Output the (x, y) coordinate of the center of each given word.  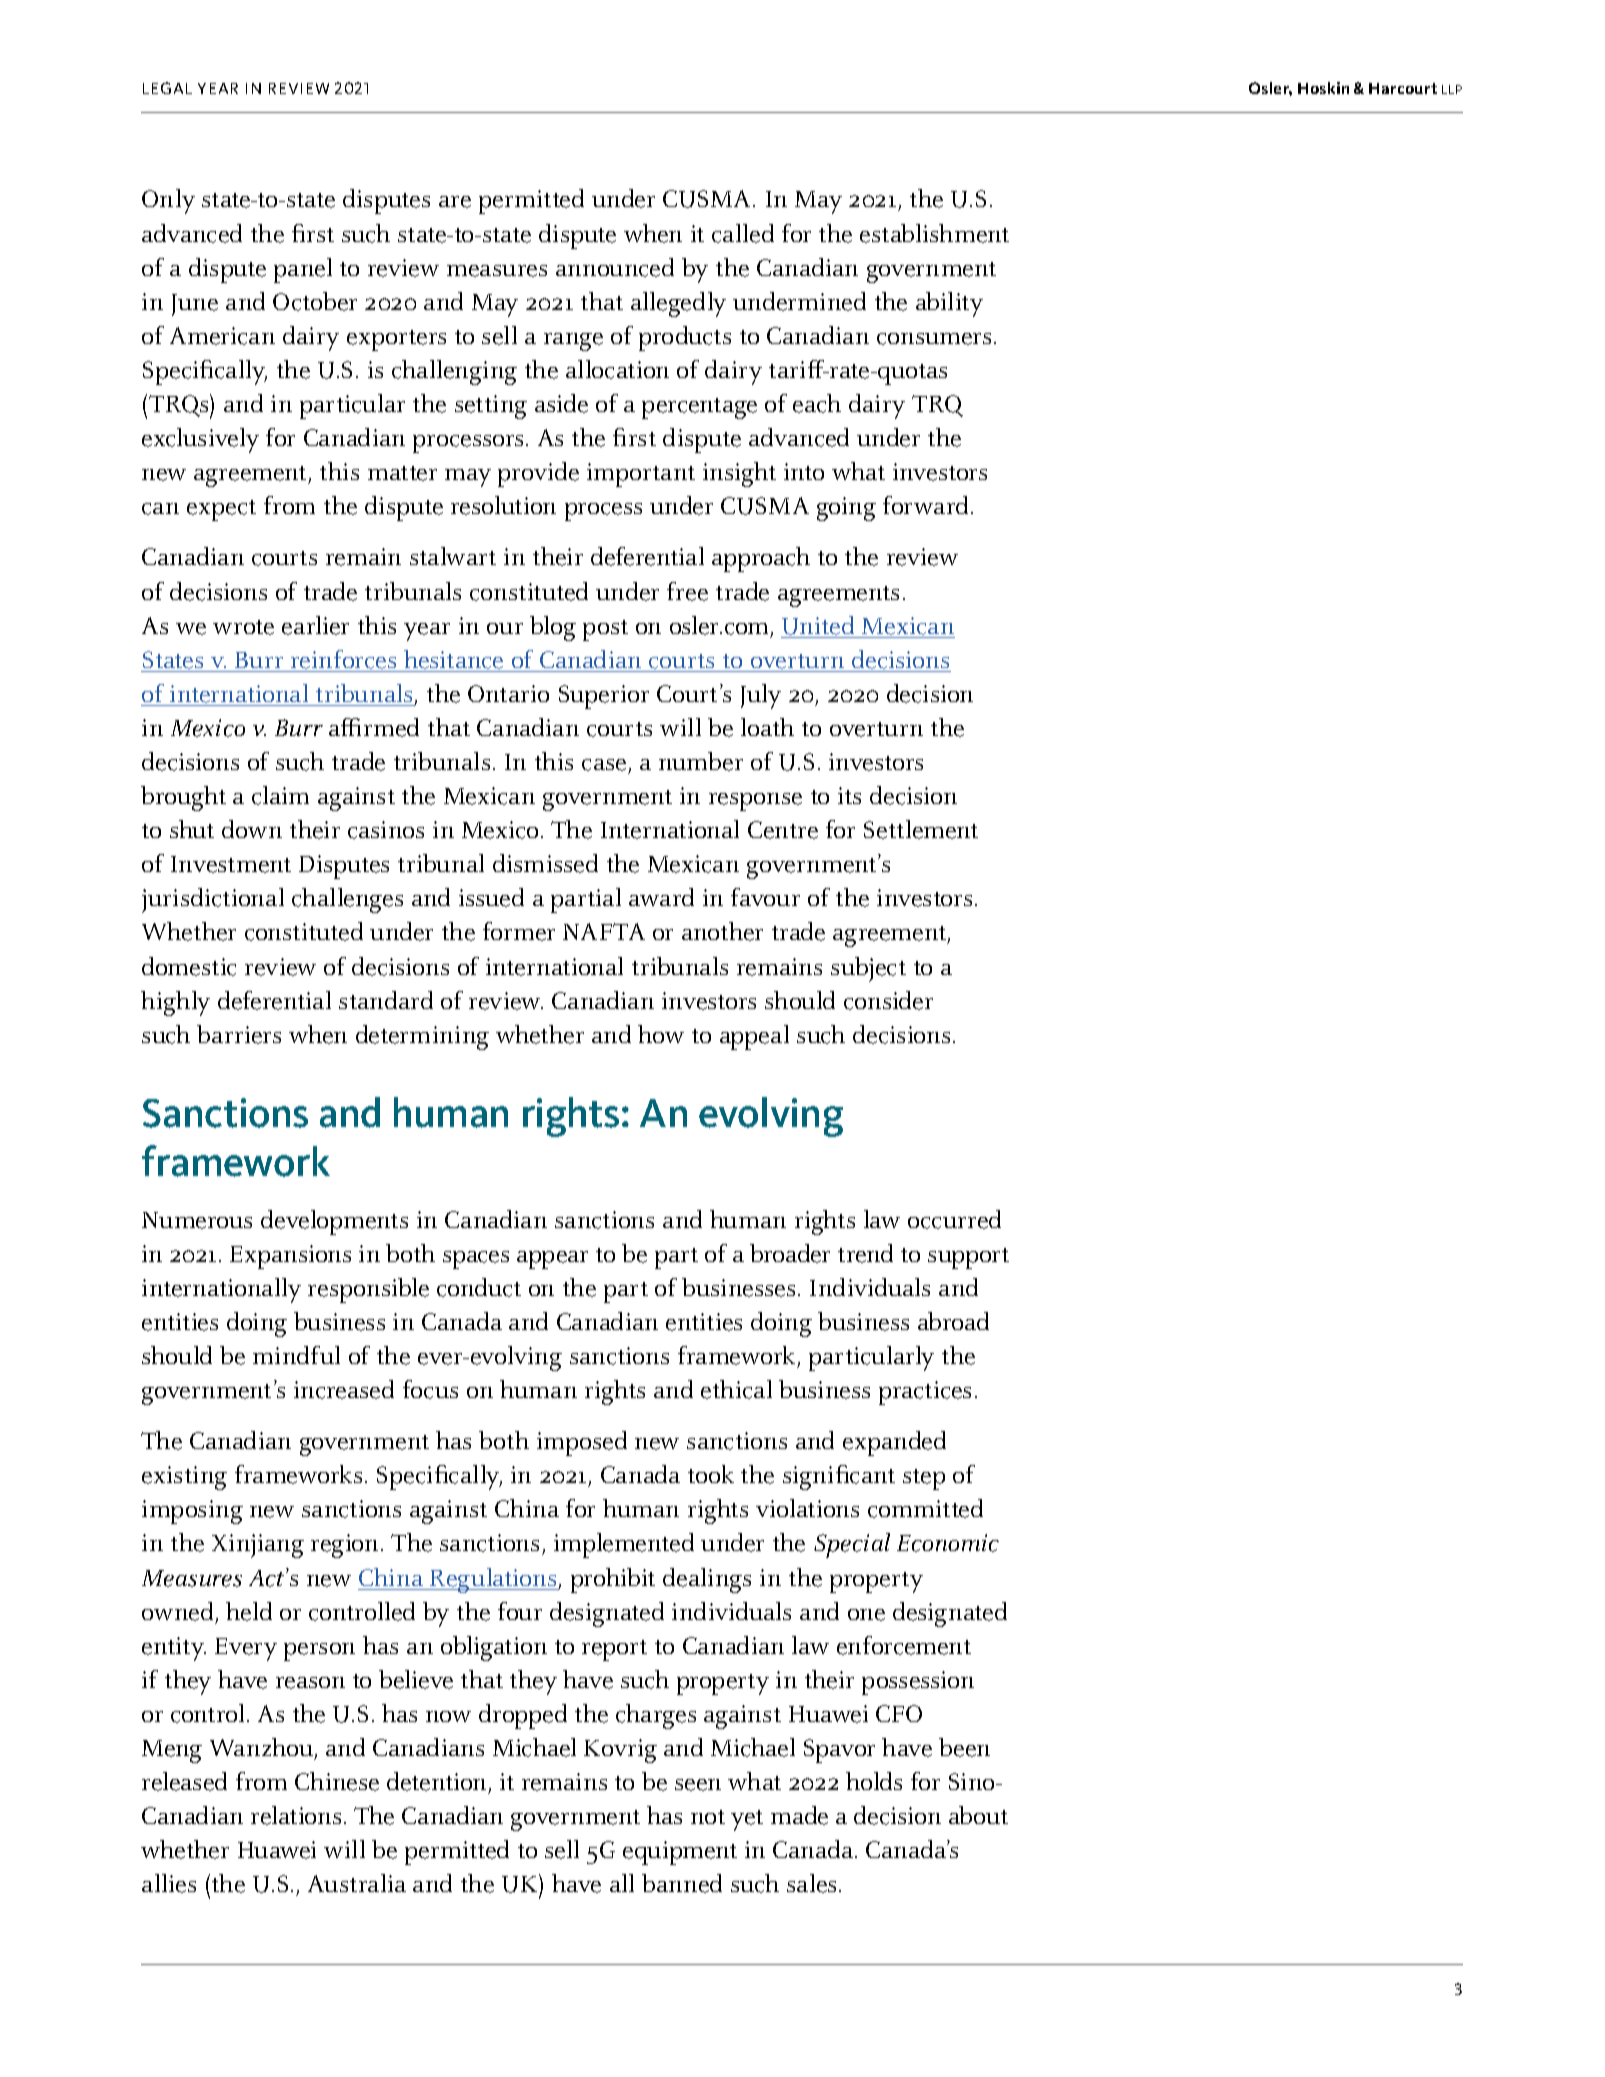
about (978, 1815)
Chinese (337, 1781)
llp (1452, 89)
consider (888, 1000)
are (455, 202)
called (743, 233)
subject (868, 969)
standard (386, 1000)
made (799, 1815)
